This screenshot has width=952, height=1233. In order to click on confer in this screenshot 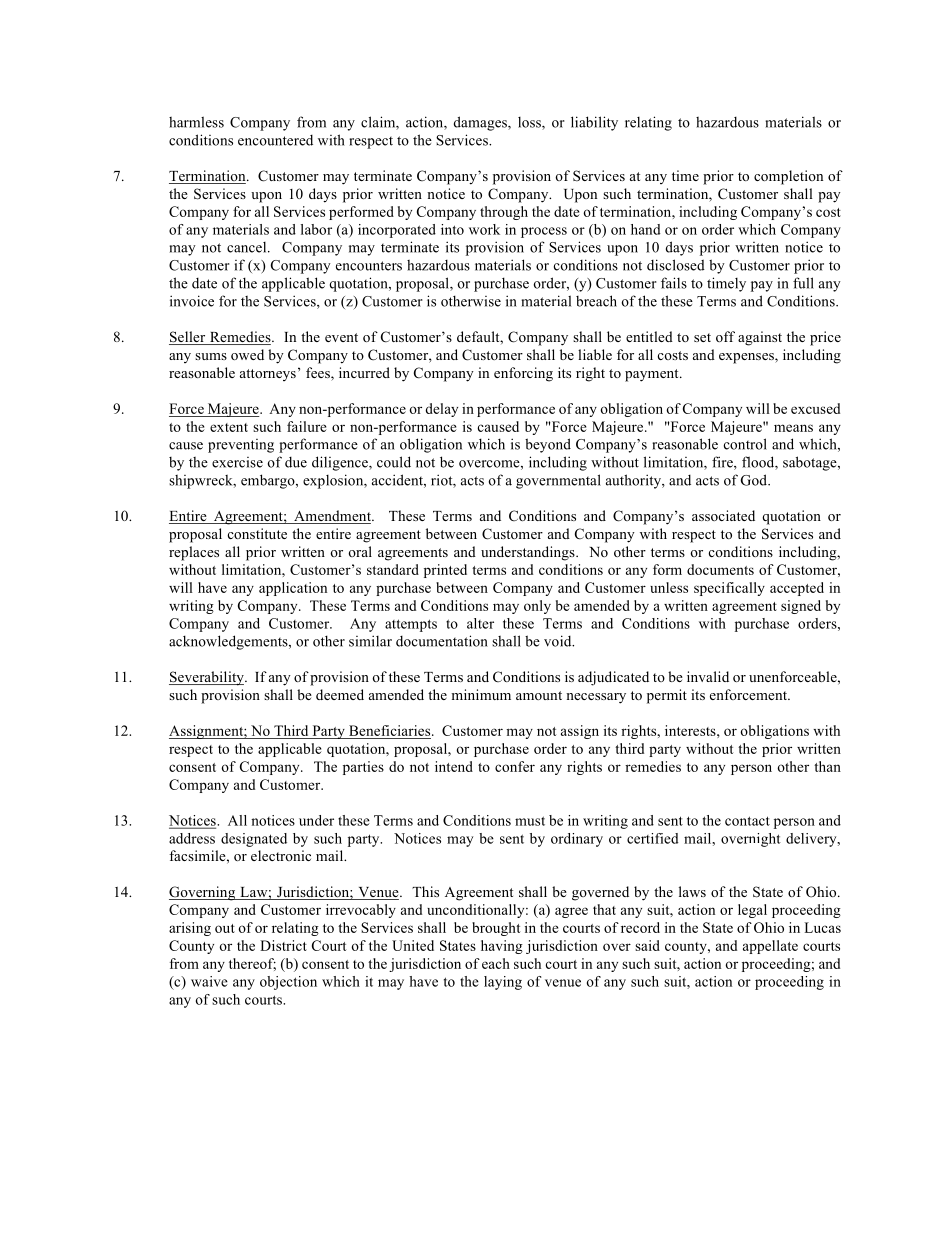, I will do `click(515, 766)`.
